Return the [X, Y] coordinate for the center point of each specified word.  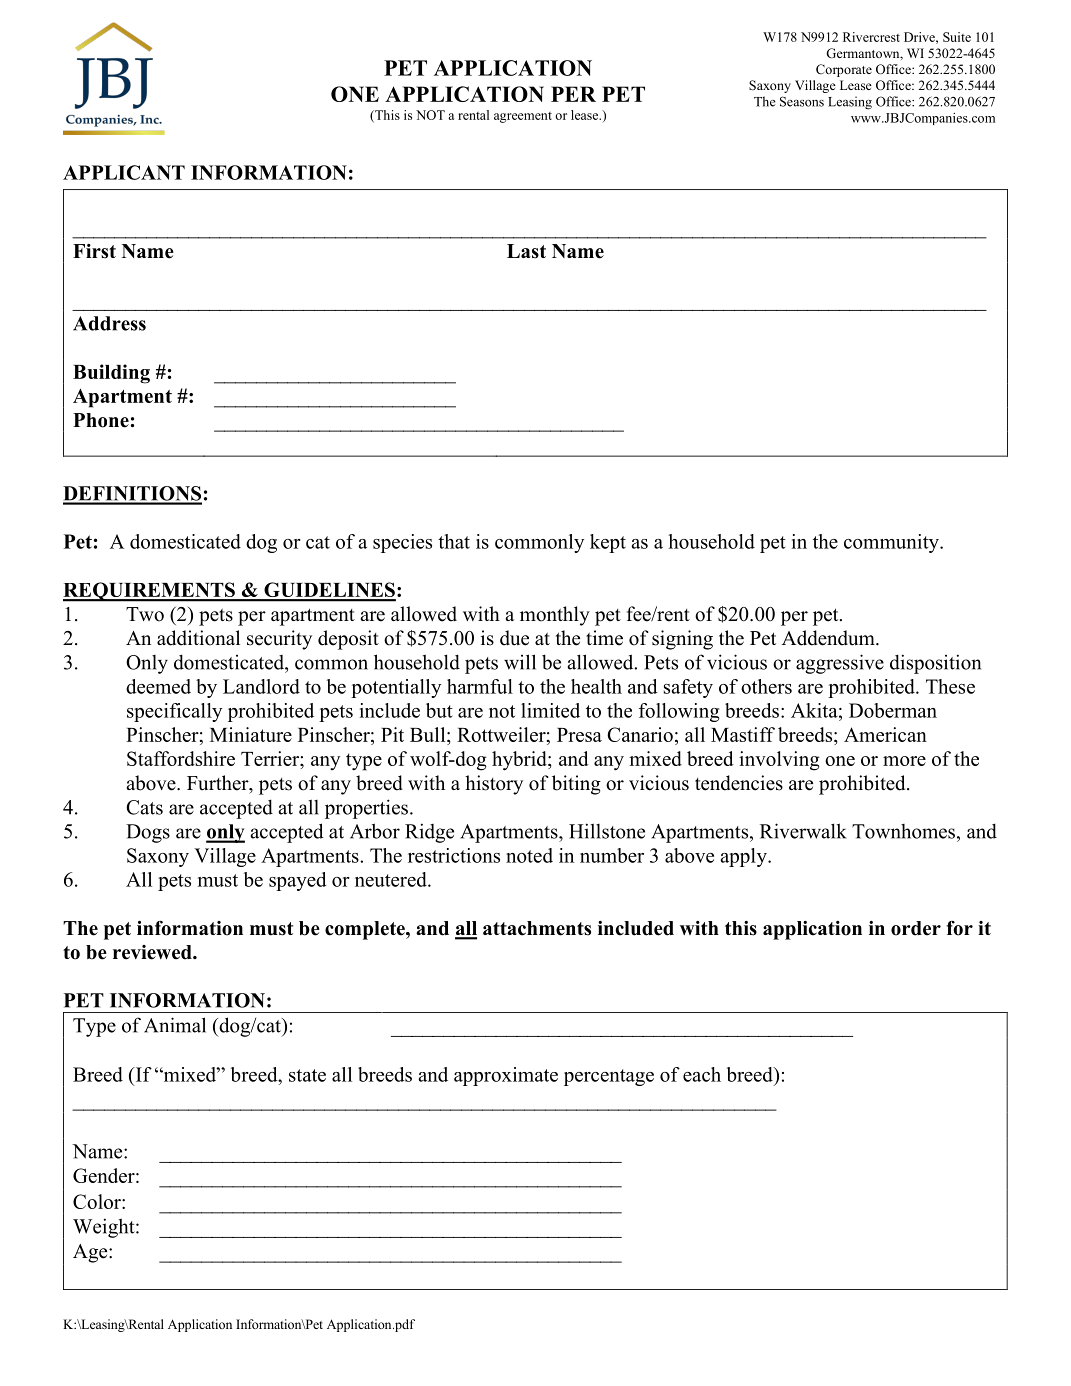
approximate [506, 1076]
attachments [537, 928]
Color [98, 1201]
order [916, 928]
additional [198, 638]
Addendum [829, 638]
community [892, 543]
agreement [523, 117]
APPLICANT [124, 172]
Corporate [844, 70]
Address [109, 323]
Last [526, 251]
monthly [555, 616]
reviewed [153, 952]
